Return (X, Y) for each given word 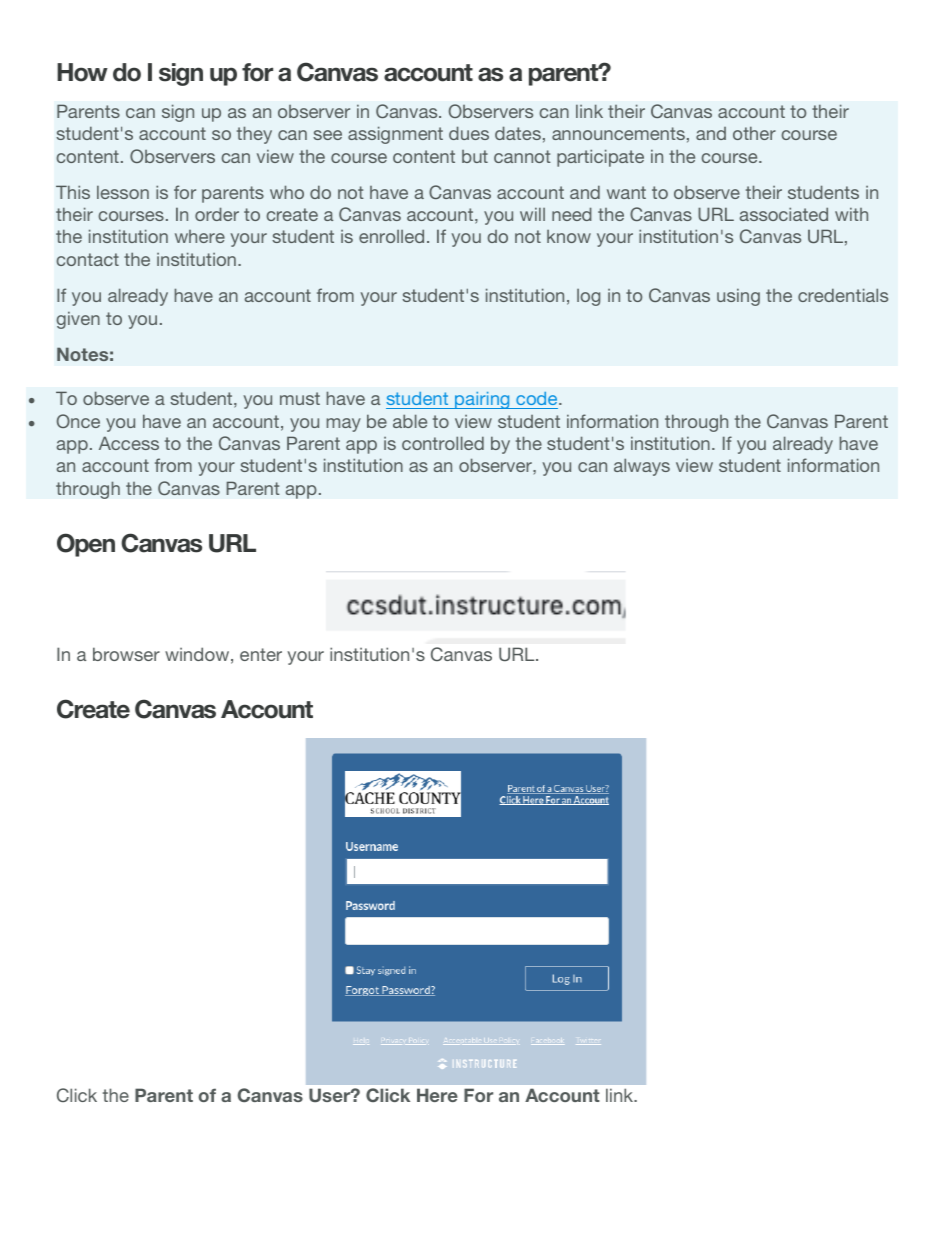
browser (126, 654)
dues (469, 133)
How (82, 72)
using (738, 297)
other (754, 133)
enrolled (391, 236)
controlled (443, 443)
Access (129, 443)
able (410, 421)
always (642, 467)
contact (87, 259)
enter (261, 654)
